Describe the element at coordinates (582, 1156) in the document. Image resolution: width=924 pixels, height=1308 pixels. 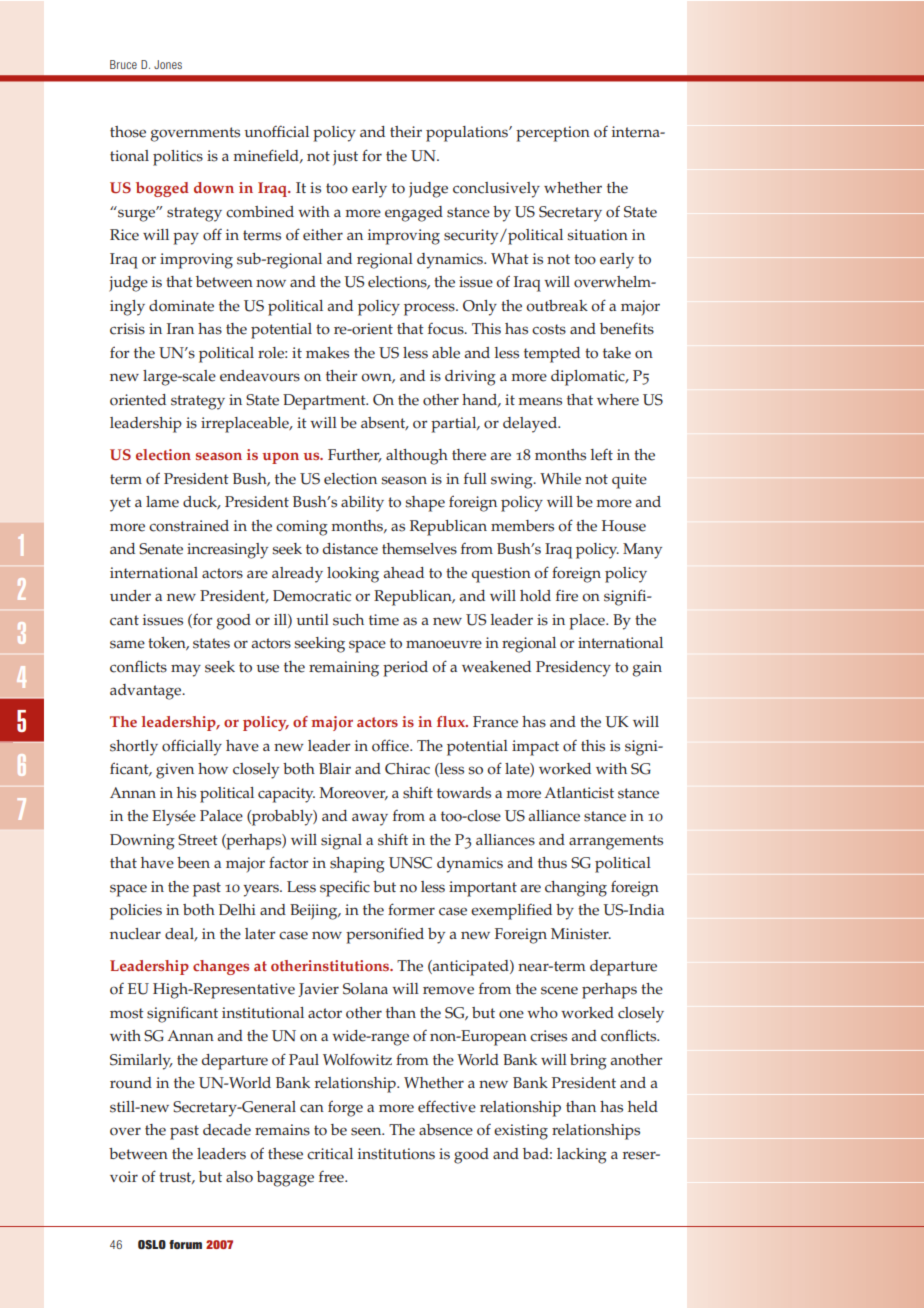
I see `lacking` at that location.
